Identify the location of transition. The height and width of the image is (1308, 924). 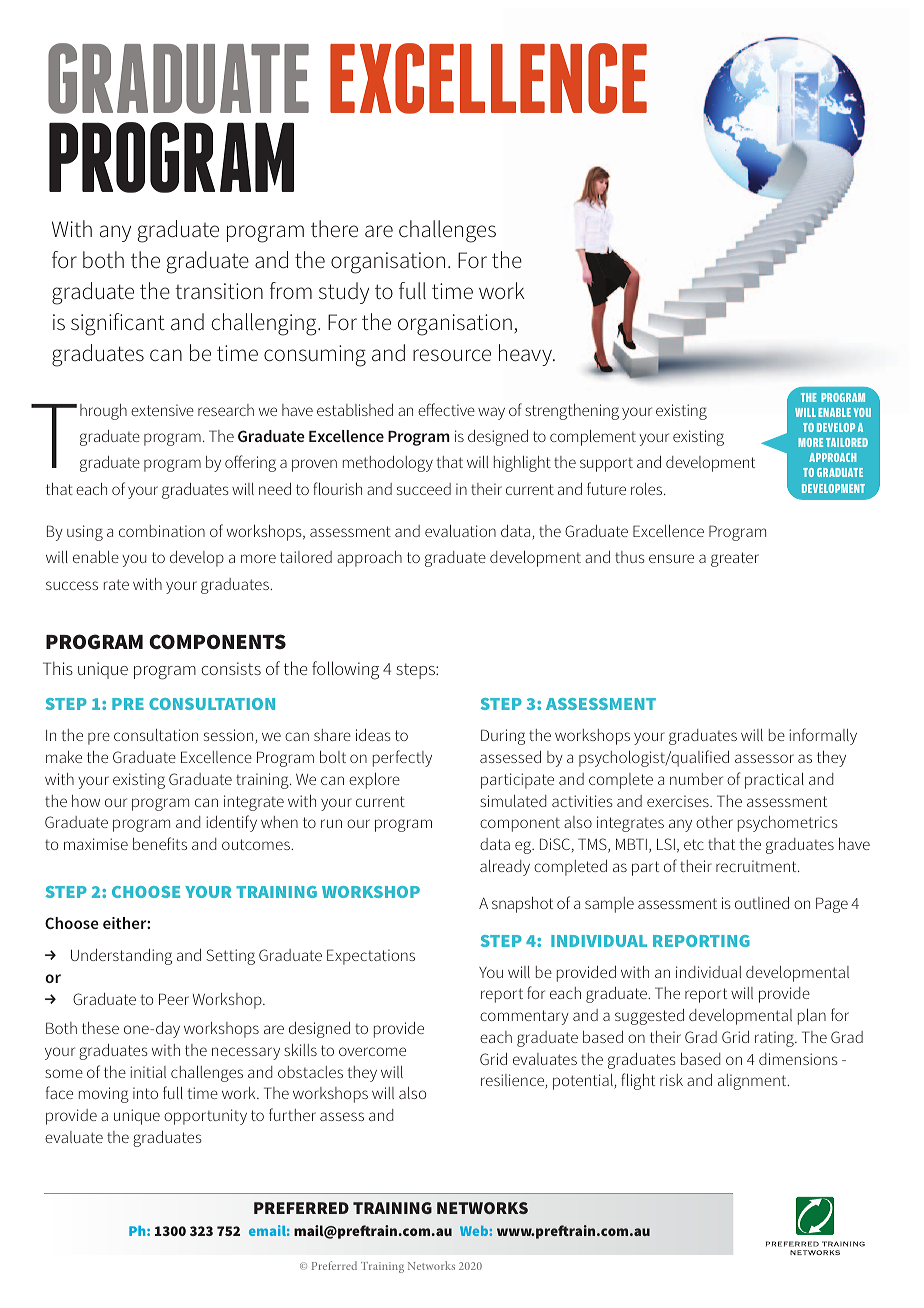
(219, 291).
